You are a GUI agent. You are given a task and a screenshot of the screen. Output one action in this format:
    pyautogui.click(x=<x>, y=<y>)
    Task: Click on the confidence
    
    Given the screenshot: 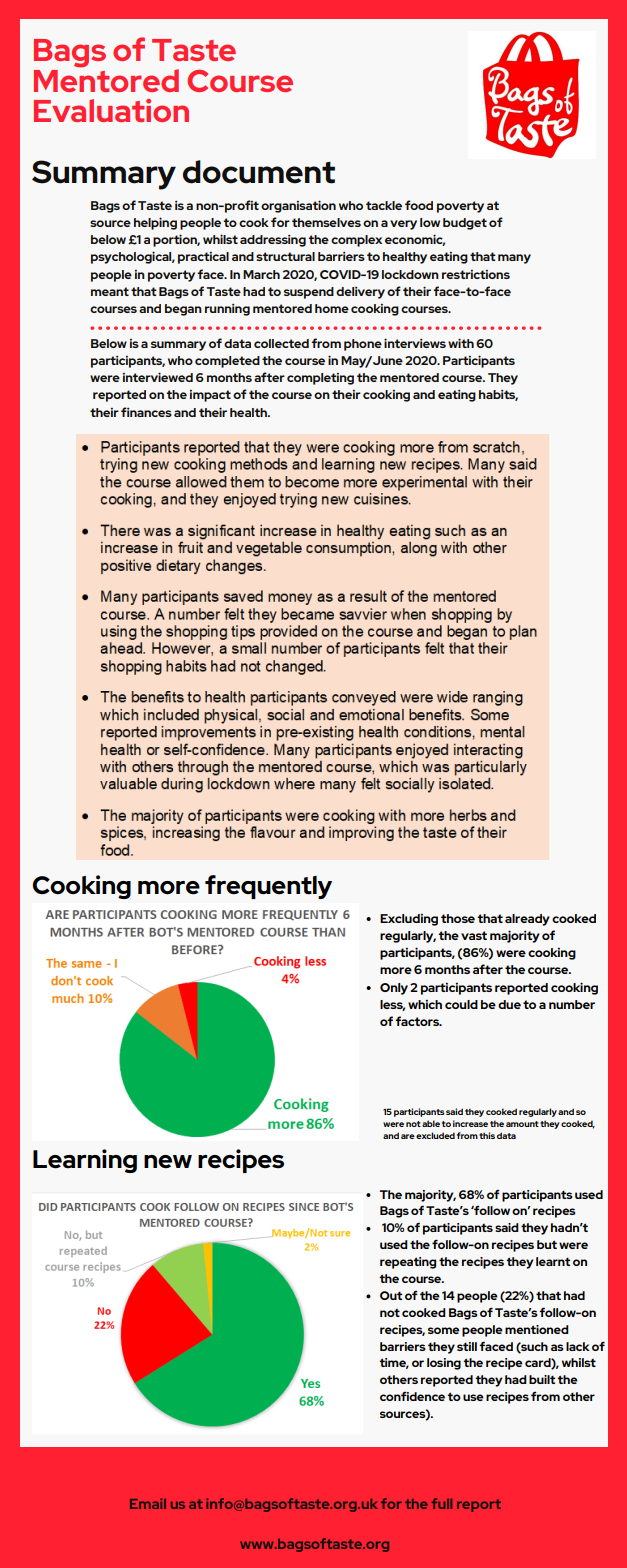 What is the action you would take?
    pyautogui.click(x=412, y=1396)
